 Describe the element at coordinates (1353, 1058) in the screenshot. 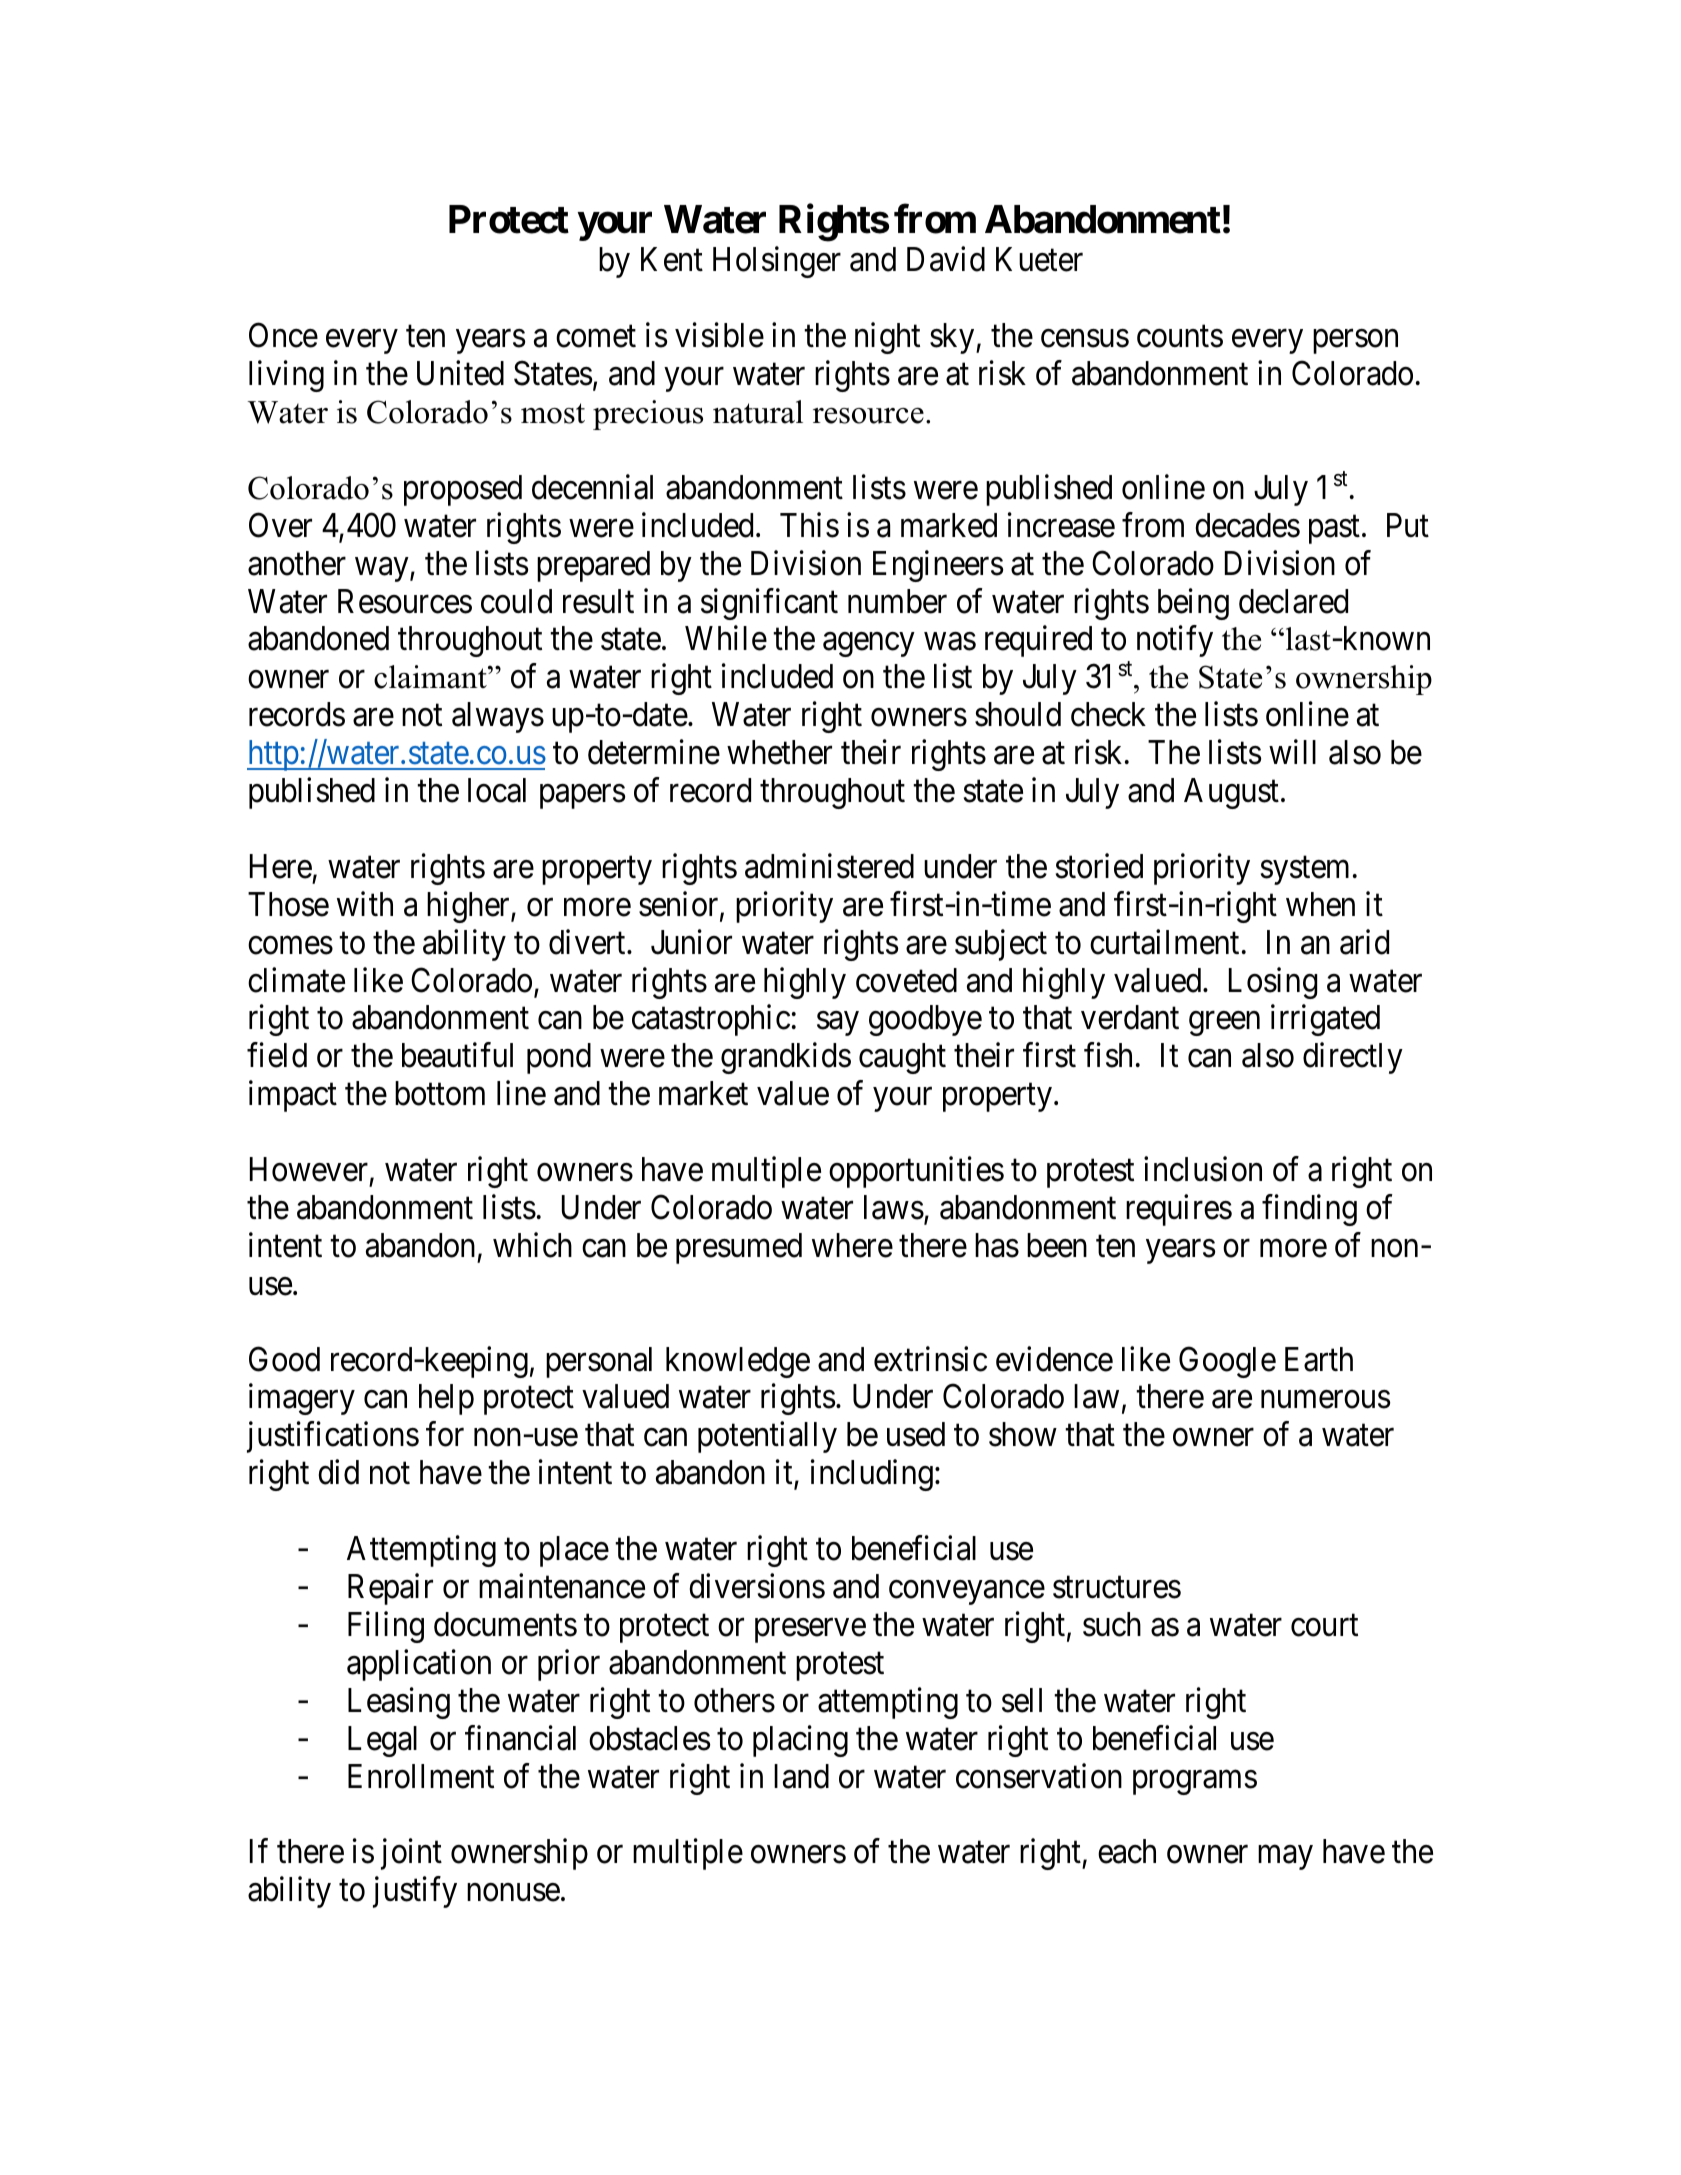

I see `directly` at that location.
